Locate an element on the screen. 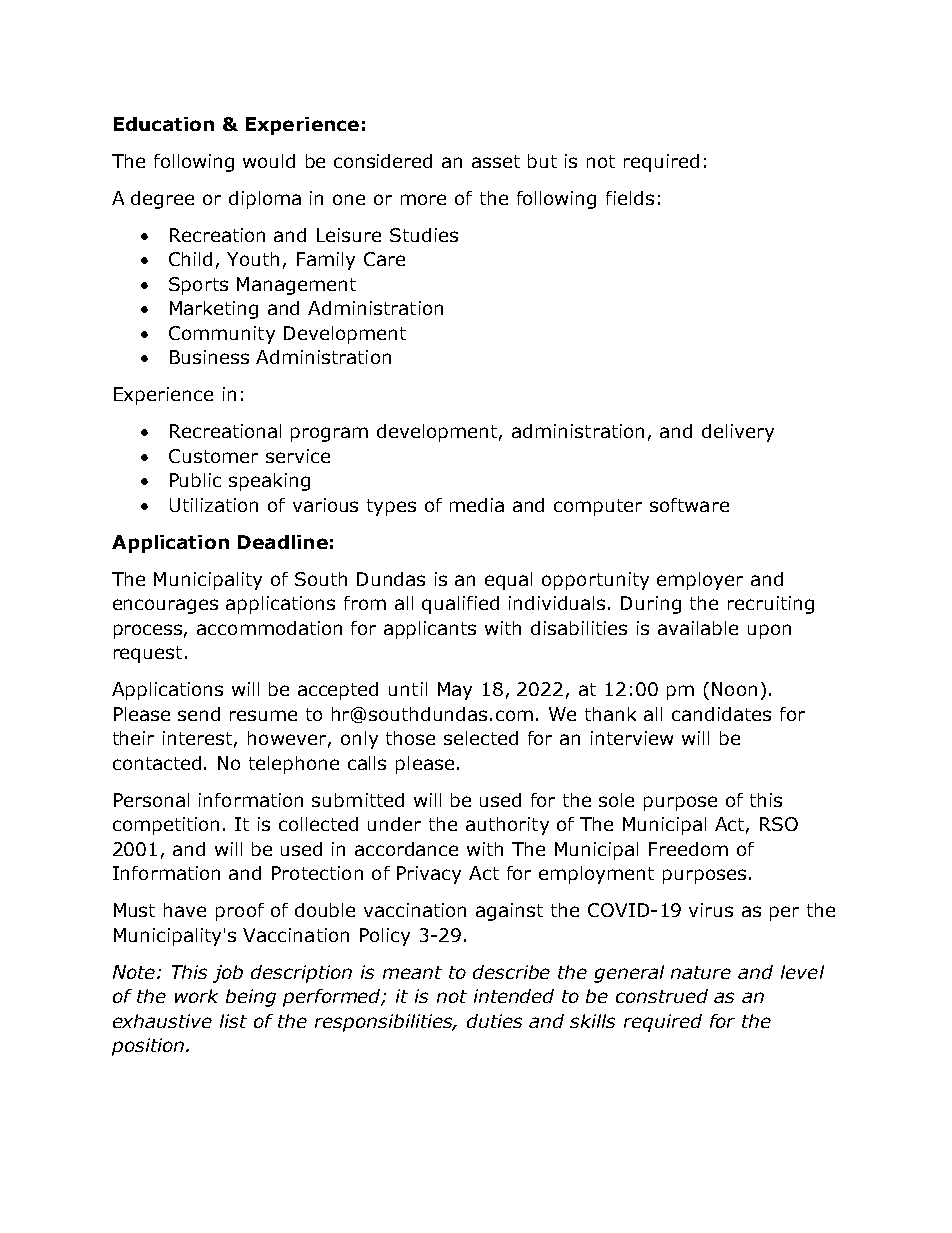 Image resolution: width=952 pixels, height=1233 pixels. delivery is located at coordinates (738, 433).
